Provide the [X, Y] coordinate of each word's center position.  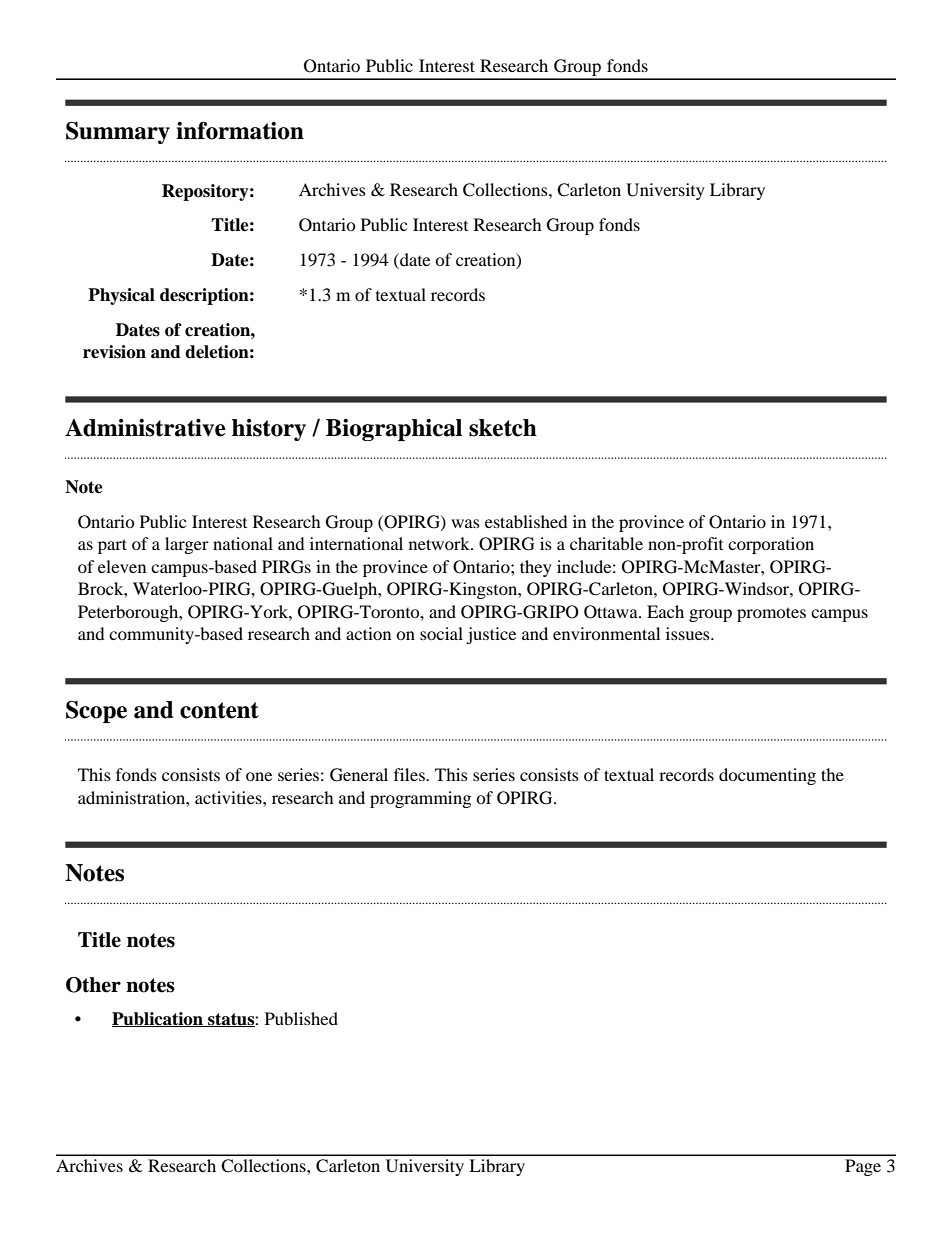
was [465, 523]
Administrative [145, 428]
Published [301, 1018]
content [219, 710]
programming [420, 799]
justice [491, 635]
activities [229, 797]
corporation [771, 545]
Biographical [394, 430]
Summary [118, 132]
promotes [771, 614]
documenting [767, 776]
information [240, 130]
